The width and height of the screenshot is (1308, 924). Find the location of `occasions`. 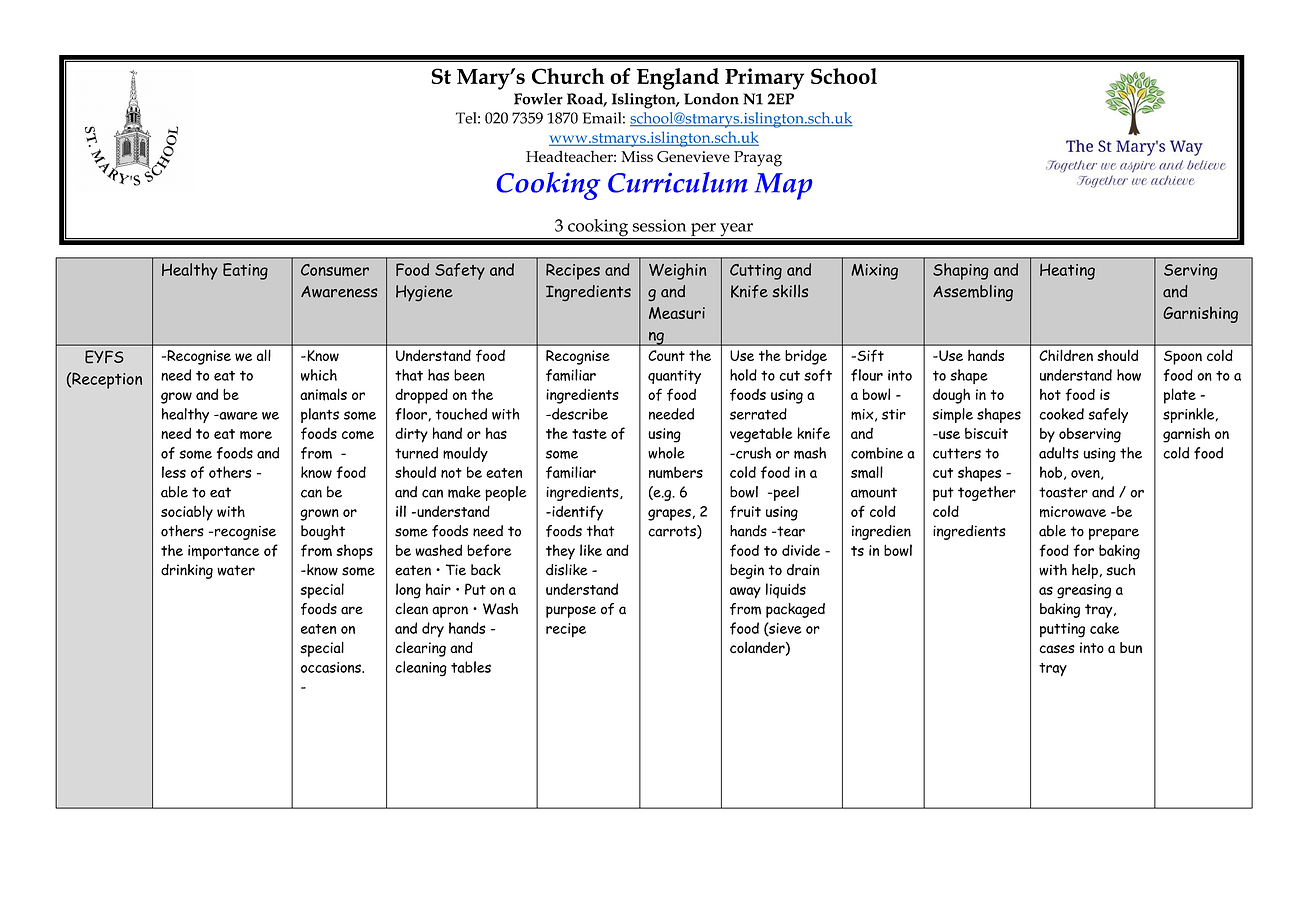

occasions is located at coordinates (332, 667).
